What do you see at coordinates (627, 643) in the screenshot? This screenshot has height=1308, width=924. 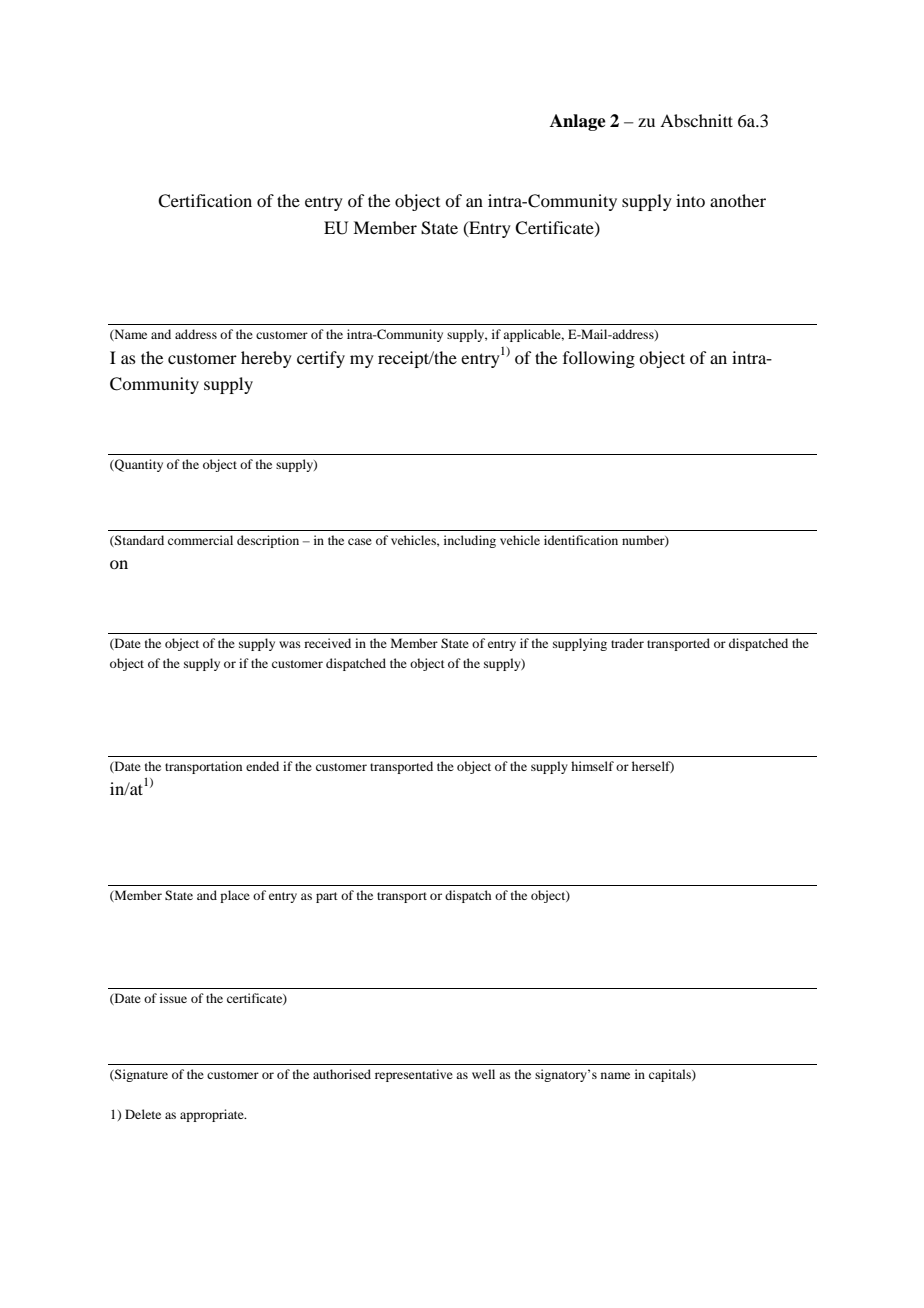 I see `trader` at bounding box center [627, 643].
